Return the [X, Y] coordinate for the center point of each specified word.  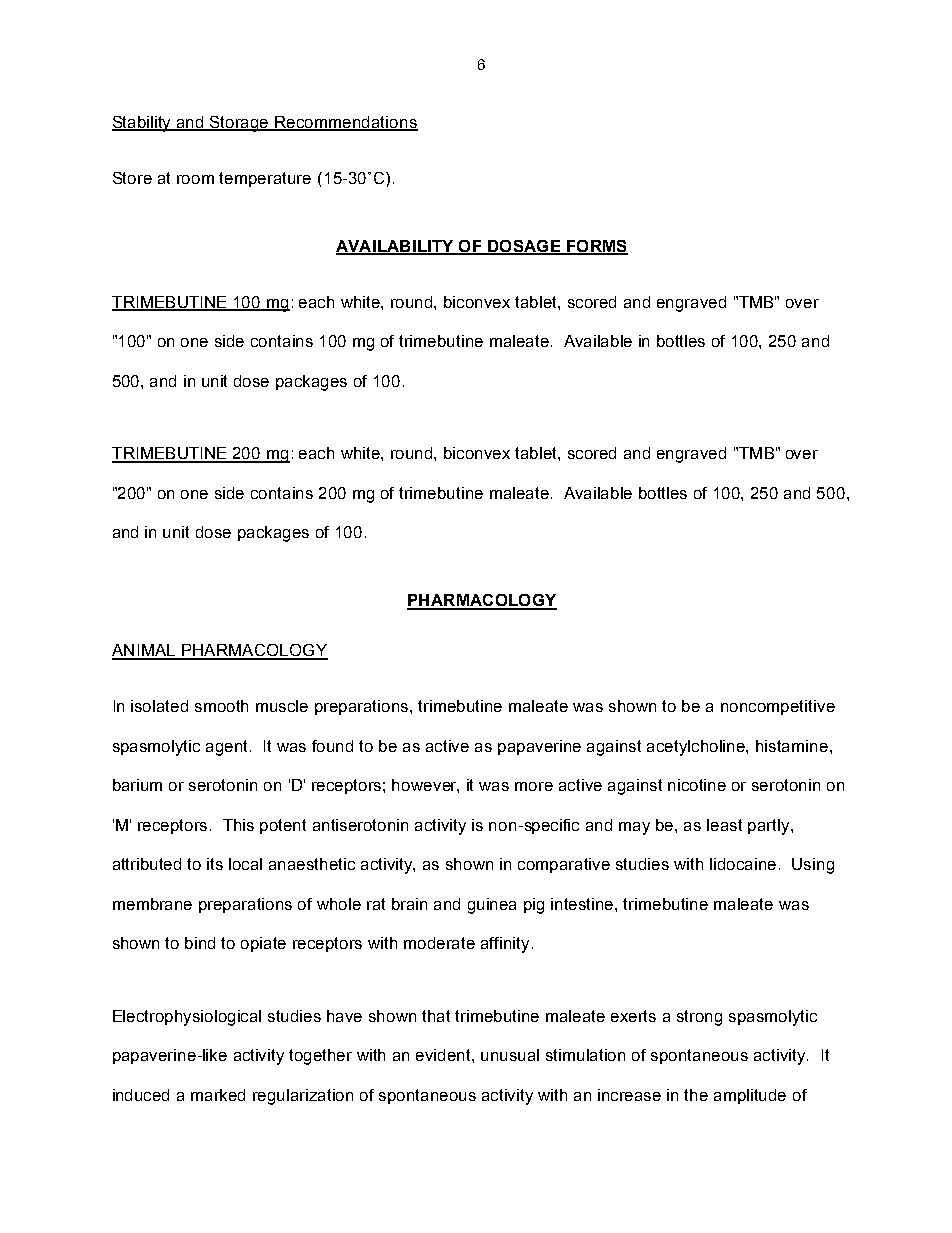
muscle [282, 706]
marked [218, 1095]
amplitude [750, 1096]
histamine [793, 746]
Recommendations [345, 123]
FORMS [596, 247]
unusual [510, 1055]
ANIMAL [144, 651]
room [195, 179]
